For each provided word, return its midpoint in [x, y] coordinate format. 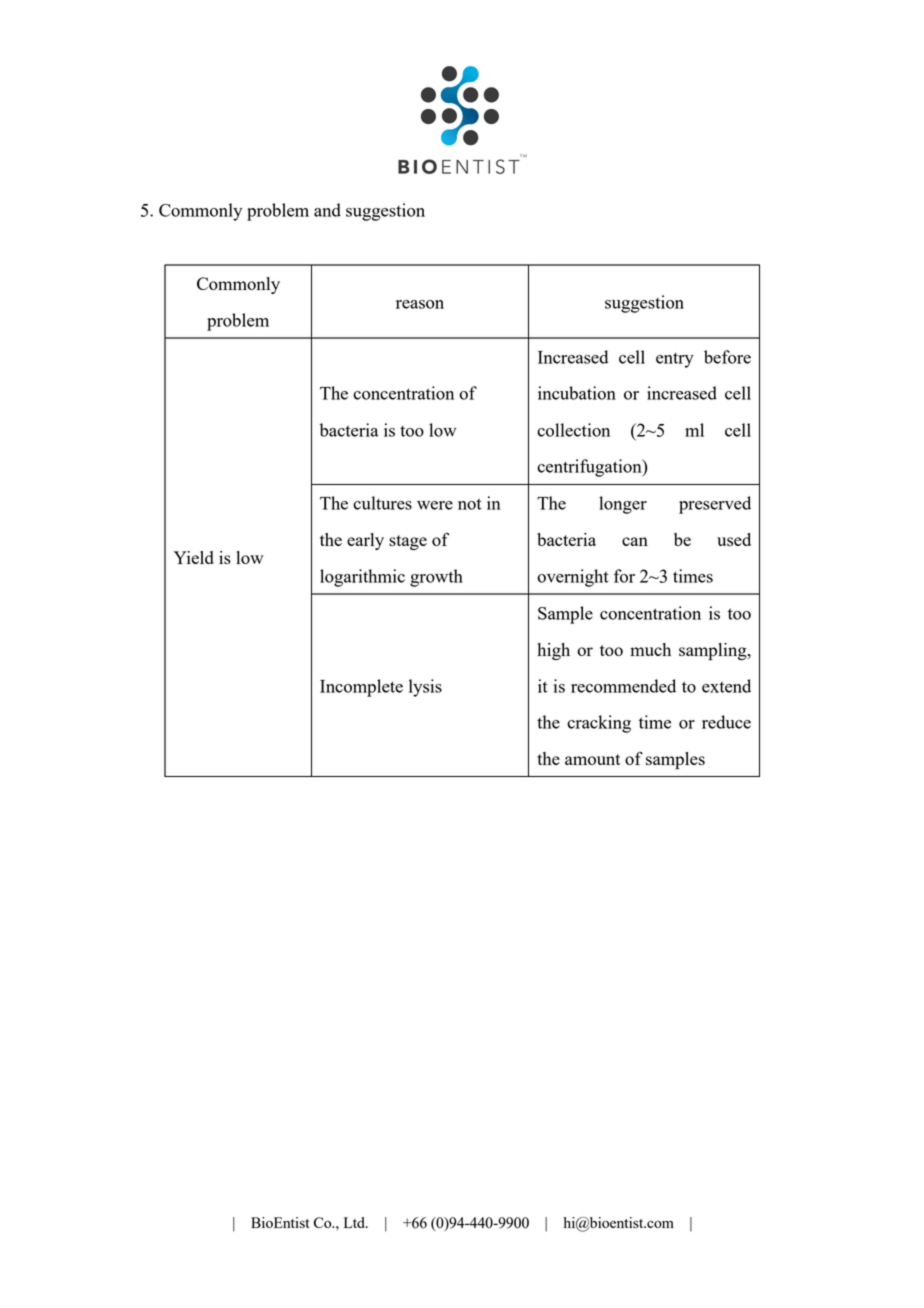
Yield [194, 557]
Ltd [355, 1222]
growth [436, 578]
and [327, 210]
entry [675, 360]
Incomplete [361, 688]
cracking [599, 724]
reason [420, 304]
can [635, 541]
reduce [726, 722]
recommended [623, 686]
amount [592, 759]
